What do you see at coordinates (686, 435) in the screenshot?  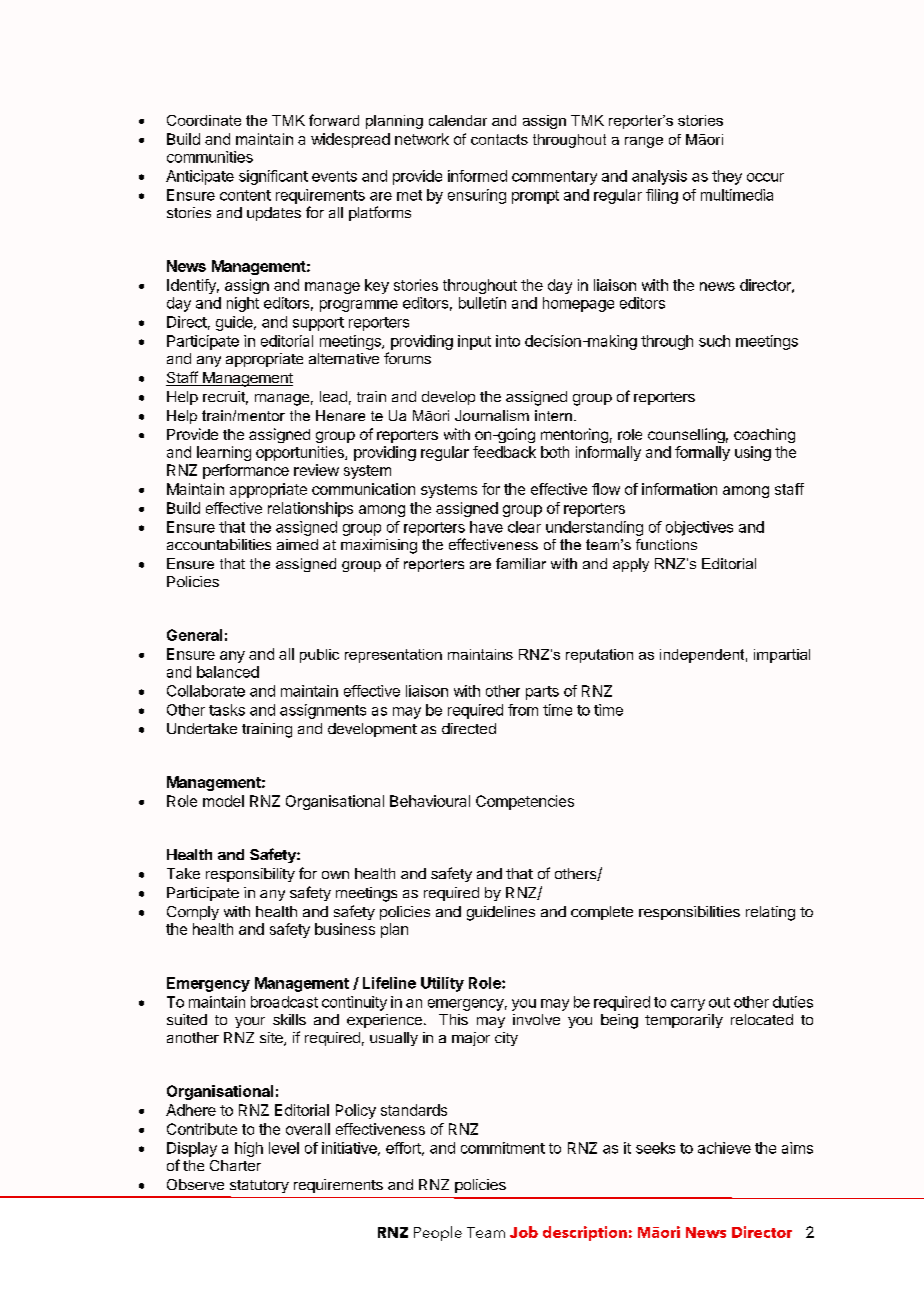 I see `counselling` at bounding box center [686, 435].
